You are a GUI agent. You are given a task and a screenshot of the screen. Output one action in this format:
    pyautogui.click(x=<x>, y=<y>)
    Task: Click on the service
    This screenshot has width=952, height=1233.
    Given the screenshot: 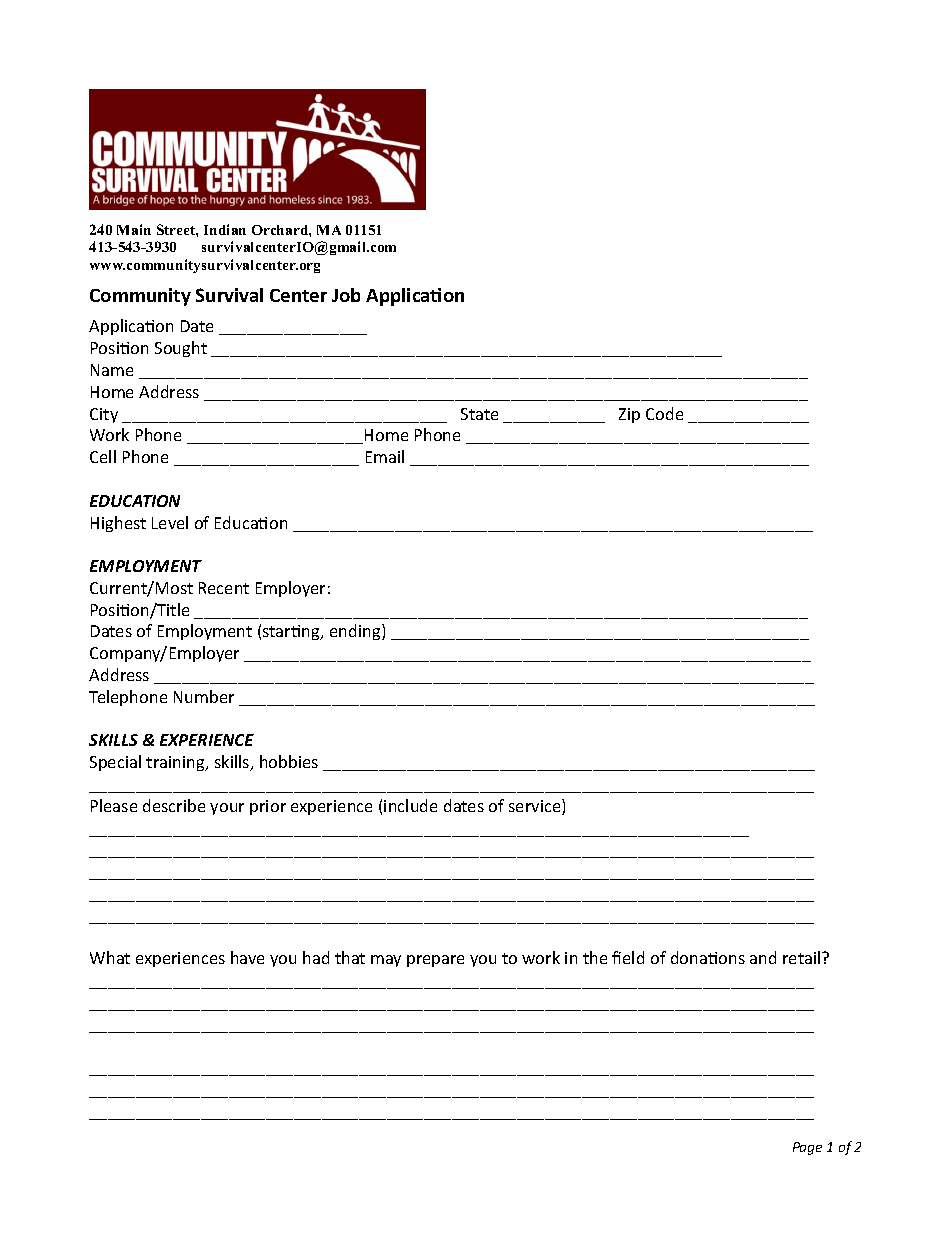 What is the action you would take?
    pyautogui.click(x=536, y=807)
